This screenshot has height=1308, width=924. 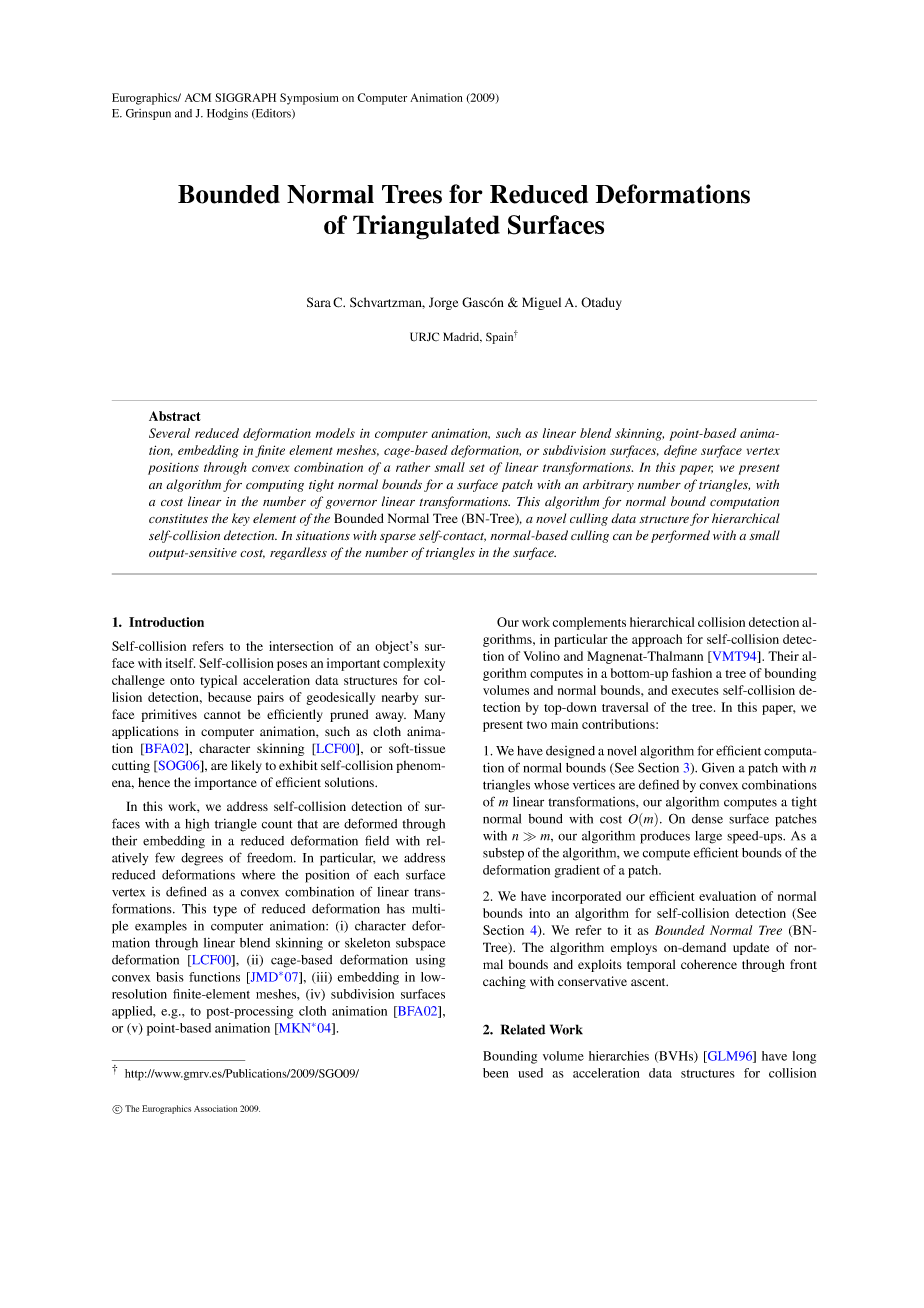 What do you see at coordinates (443, 303) in the screenshot?
I see `Jorge` at bounding box center [443, 303].
